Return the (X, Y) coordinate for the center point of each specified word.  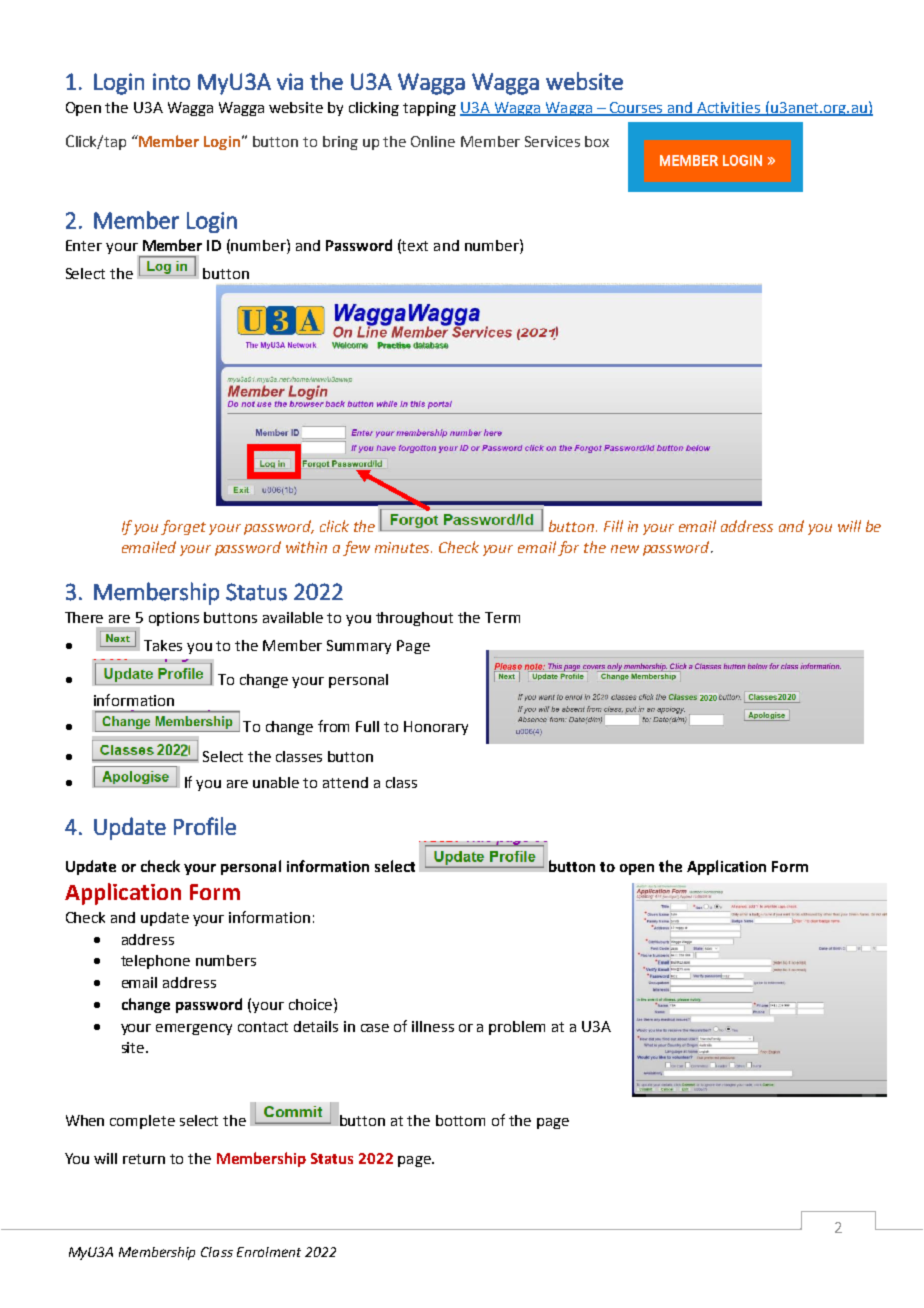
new (625, 549)
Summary (359, 647)
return (144, 1159)
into (171, 81)
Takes (163, 645)
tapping (429, 109)
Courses (636, 108)
